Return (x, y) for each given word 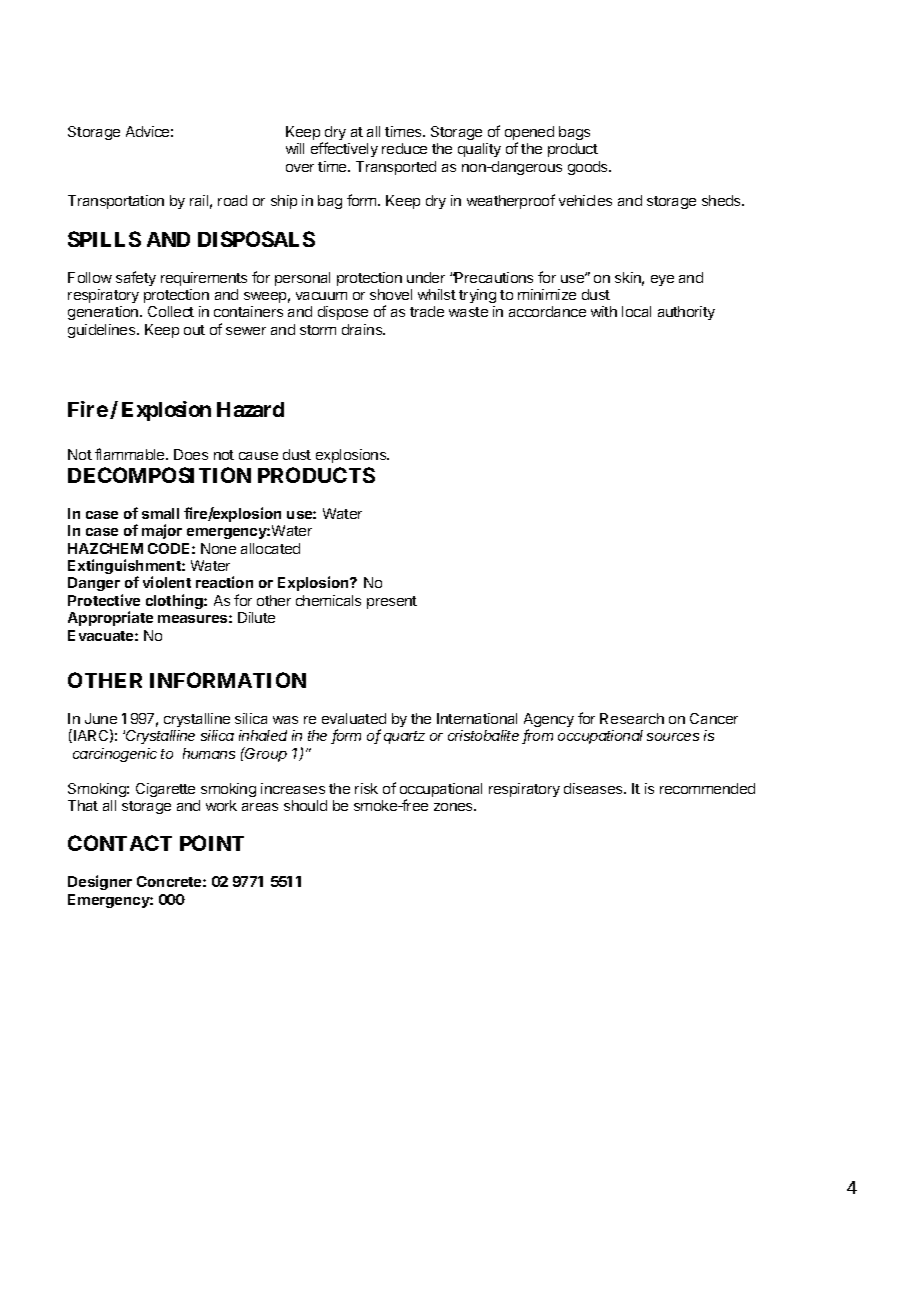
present (392, 602)
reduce (404, 148)
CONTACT (120, 843)
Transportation (116, 202)
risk (366, 788)
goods (589, 168)
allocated (270, 548)
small (160, 513)
